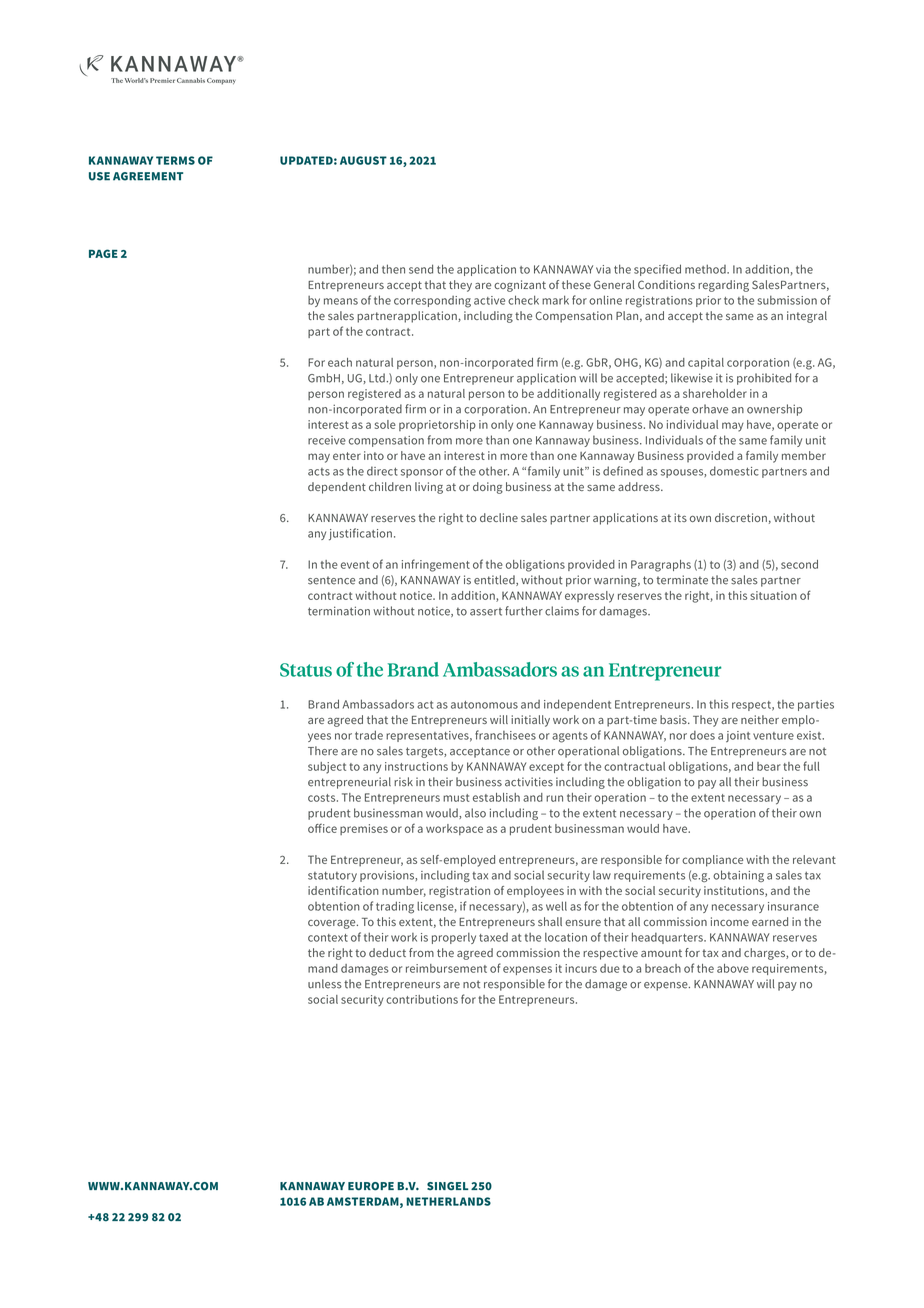 The image size is (924, 1308). What do you see at coordinates (327, 768) in the page?
I see `subject` at bounding box center [327, 768].
